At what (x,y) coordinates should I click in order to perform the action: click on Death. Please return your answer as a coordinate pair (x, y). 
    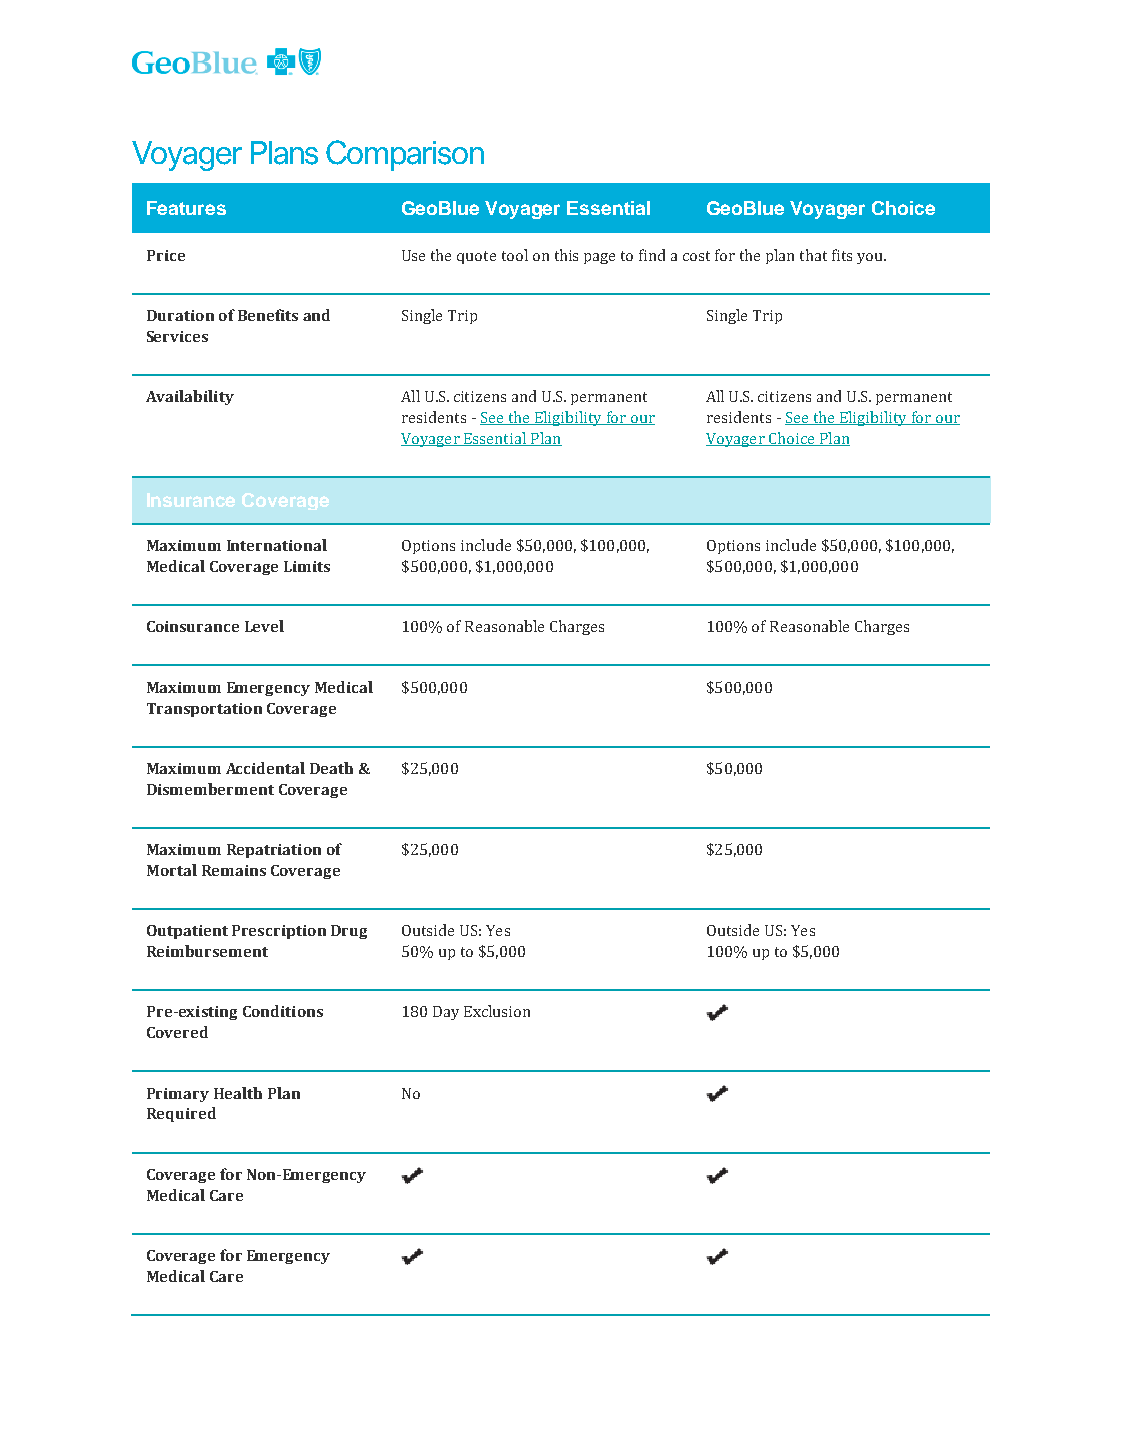
    Looking at the image, I should click on (331, 768).
